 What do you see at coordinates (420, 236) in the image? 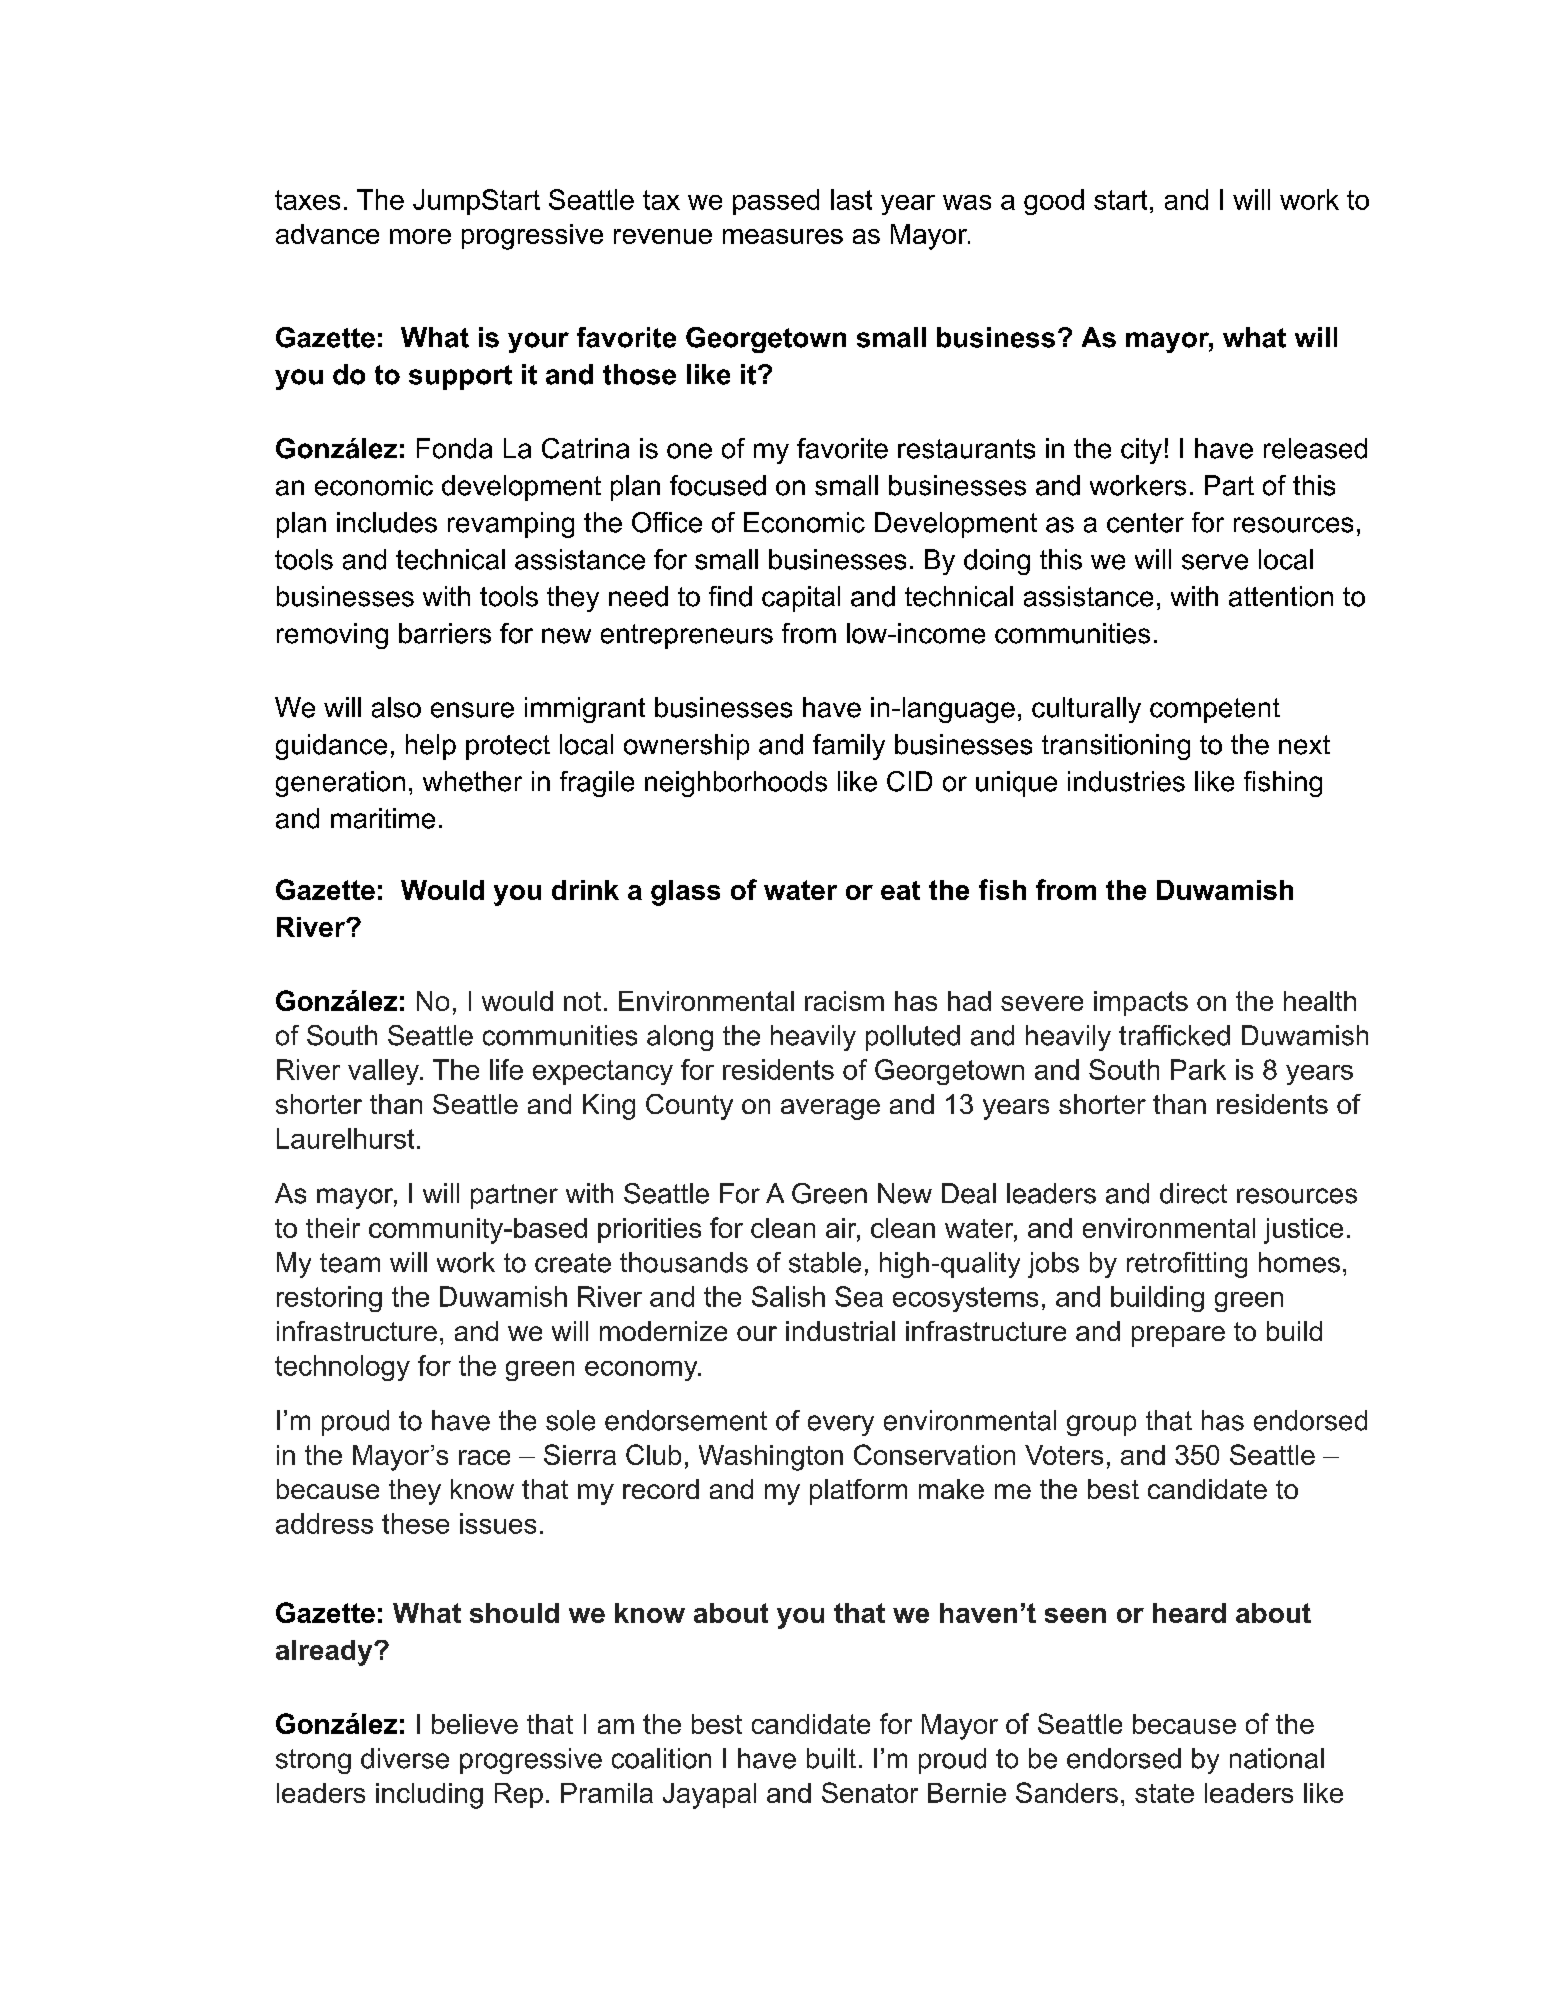
I see `more` at bounding box center [420, 236].
